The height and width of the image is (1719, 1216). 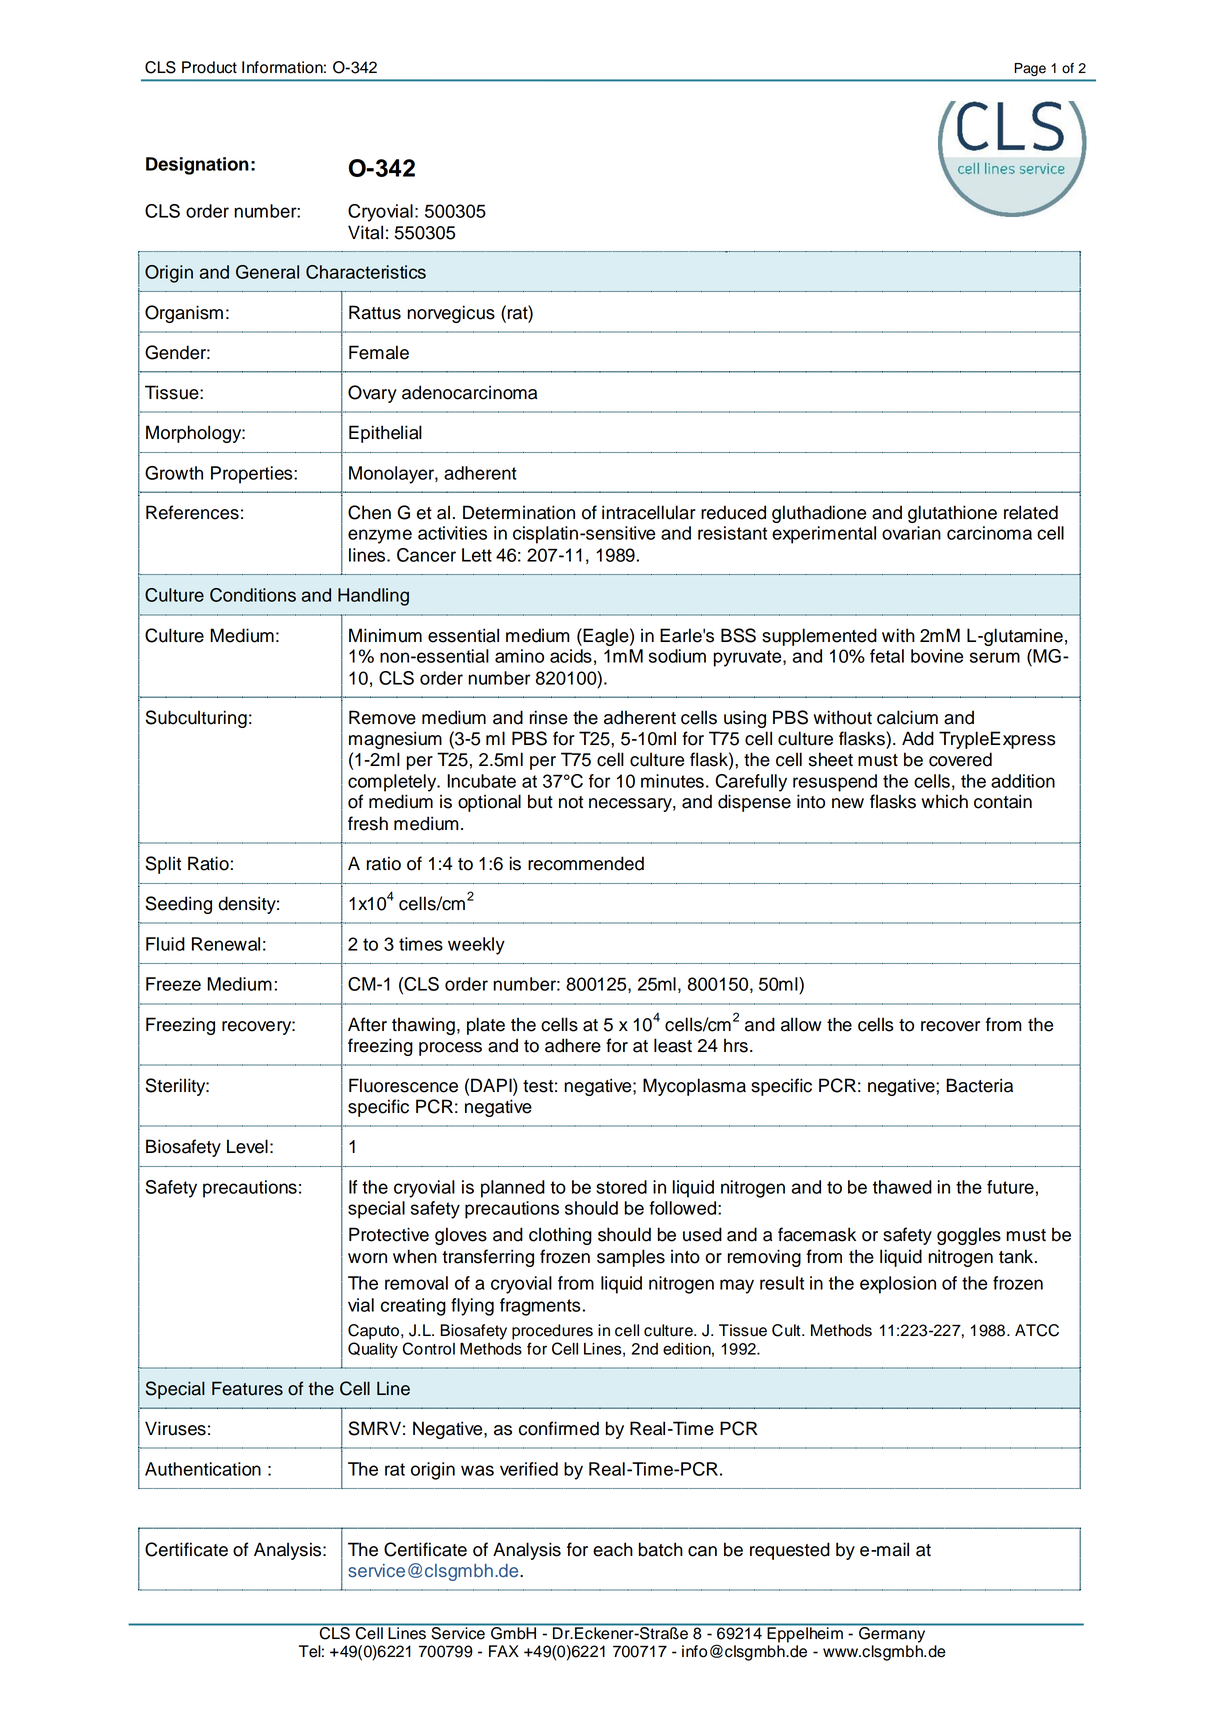 I want to click on Level, so click(x=247, y=1146).
